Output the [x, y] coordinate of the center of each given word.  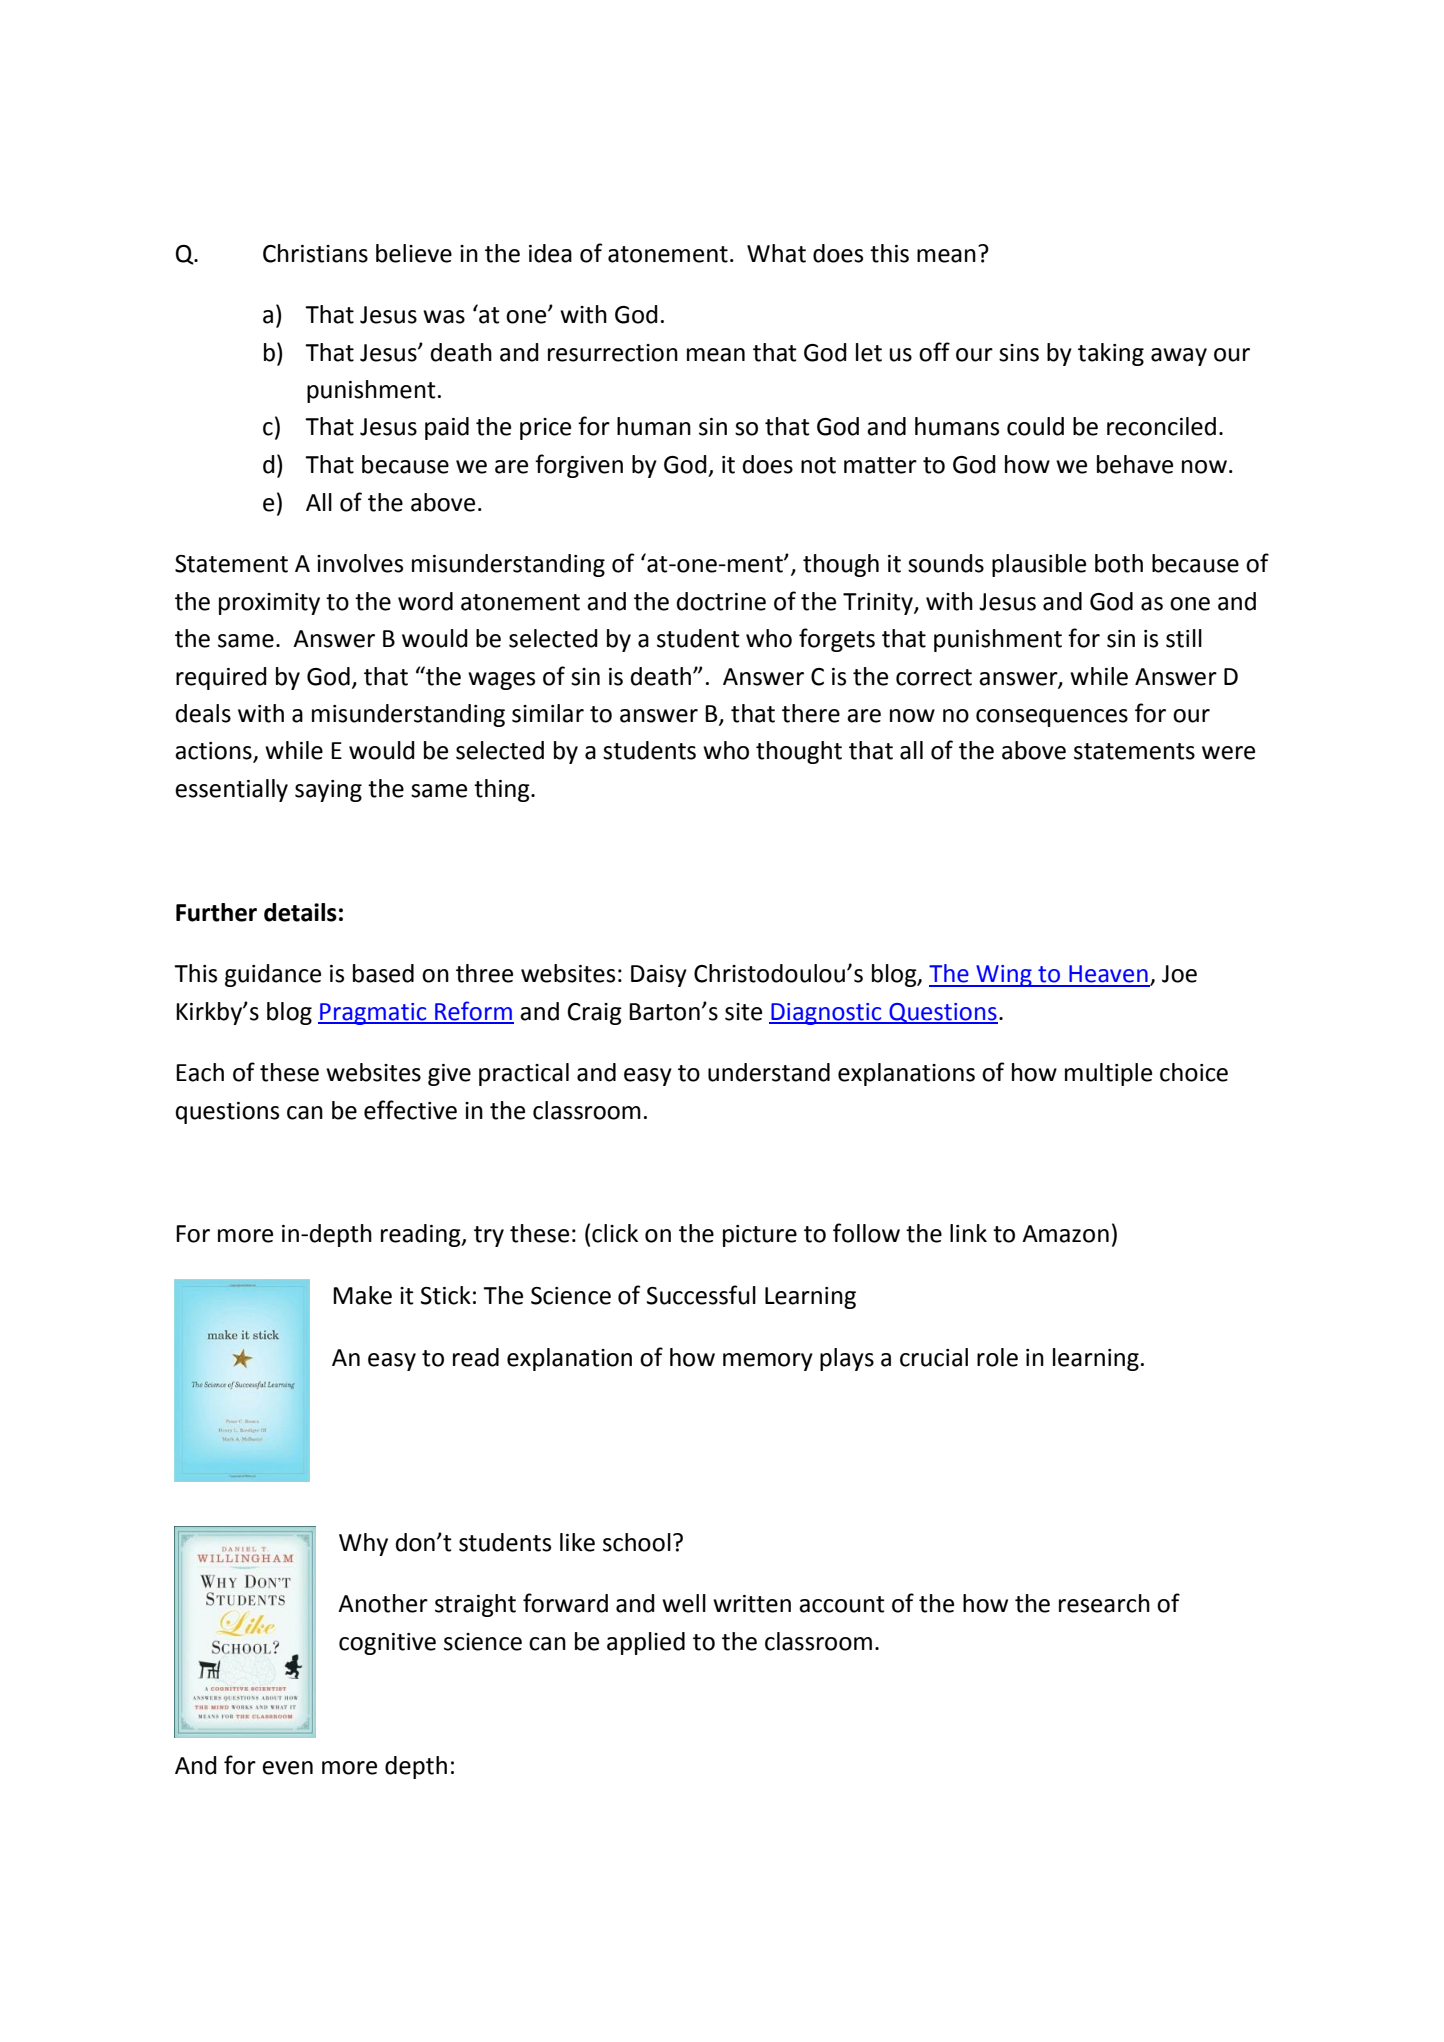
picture [760, 1236]
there [811, 713]
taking [1111, 354]
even [287, 1768]
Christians [315, 253]
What [776, 253]
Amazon [1065, 1234]
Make [362, 1295]
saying [328, 791]
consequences [1052, 718]
